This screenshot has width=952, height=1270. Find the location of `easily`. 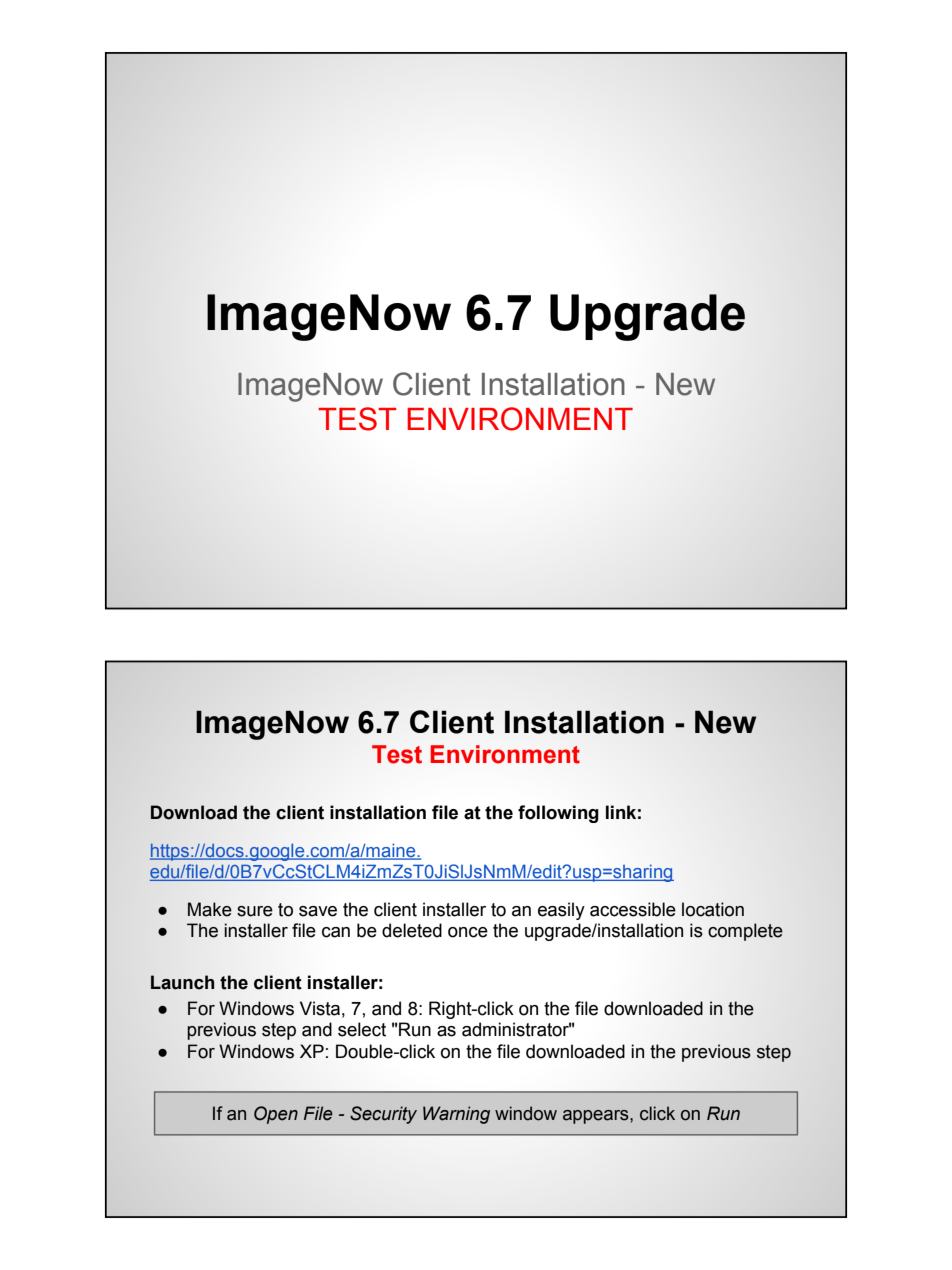

easily is located at coordinates (561, 911).
